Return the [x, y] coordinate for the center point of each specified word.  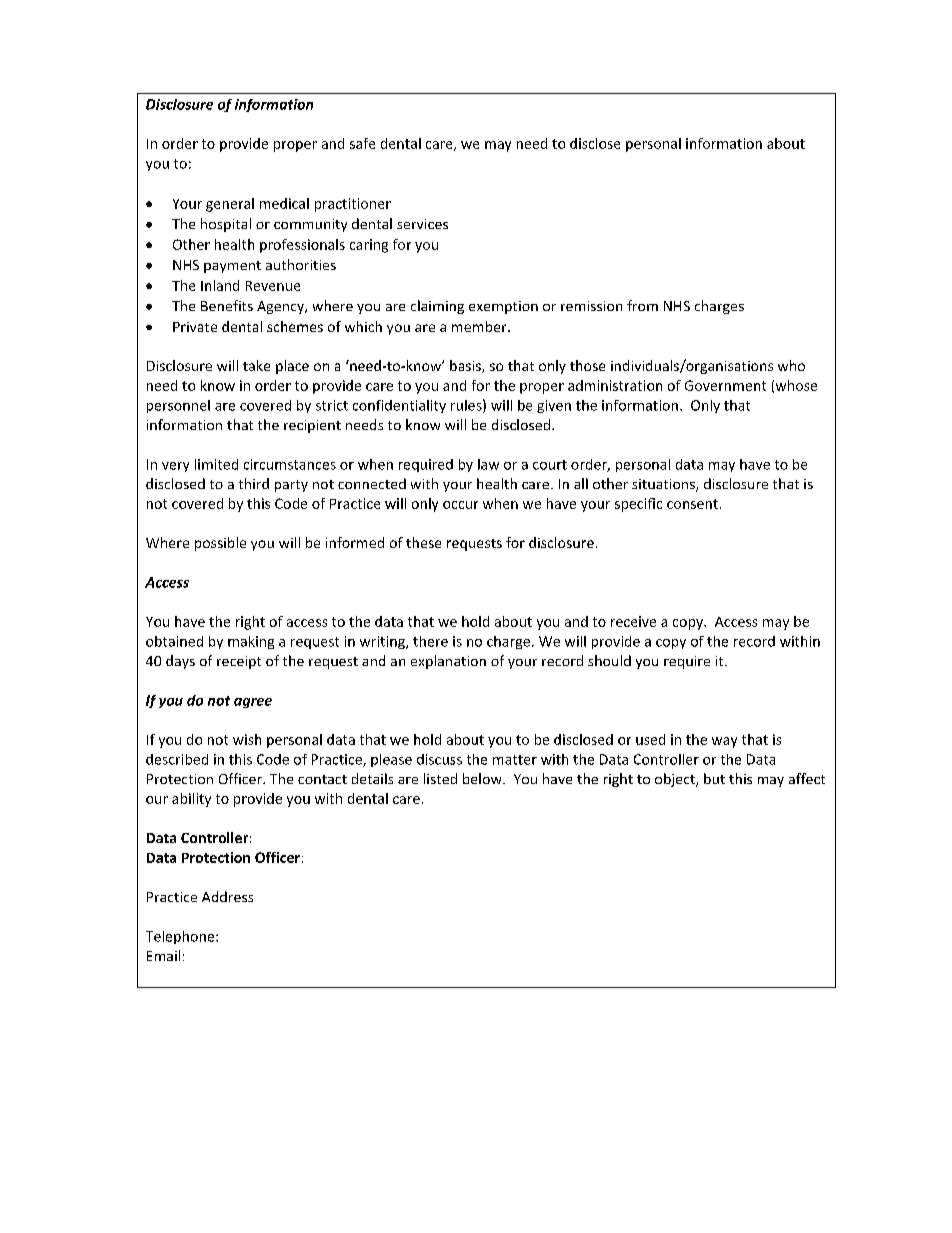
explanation [448, 662]
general [230, 205]
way [724, 742]
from [642, 305]
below [483, 778]
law [488, 464]
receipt [239, 662]
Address [227, 896]
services [422, 224]
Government [725, 385]
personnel [178, 406]
